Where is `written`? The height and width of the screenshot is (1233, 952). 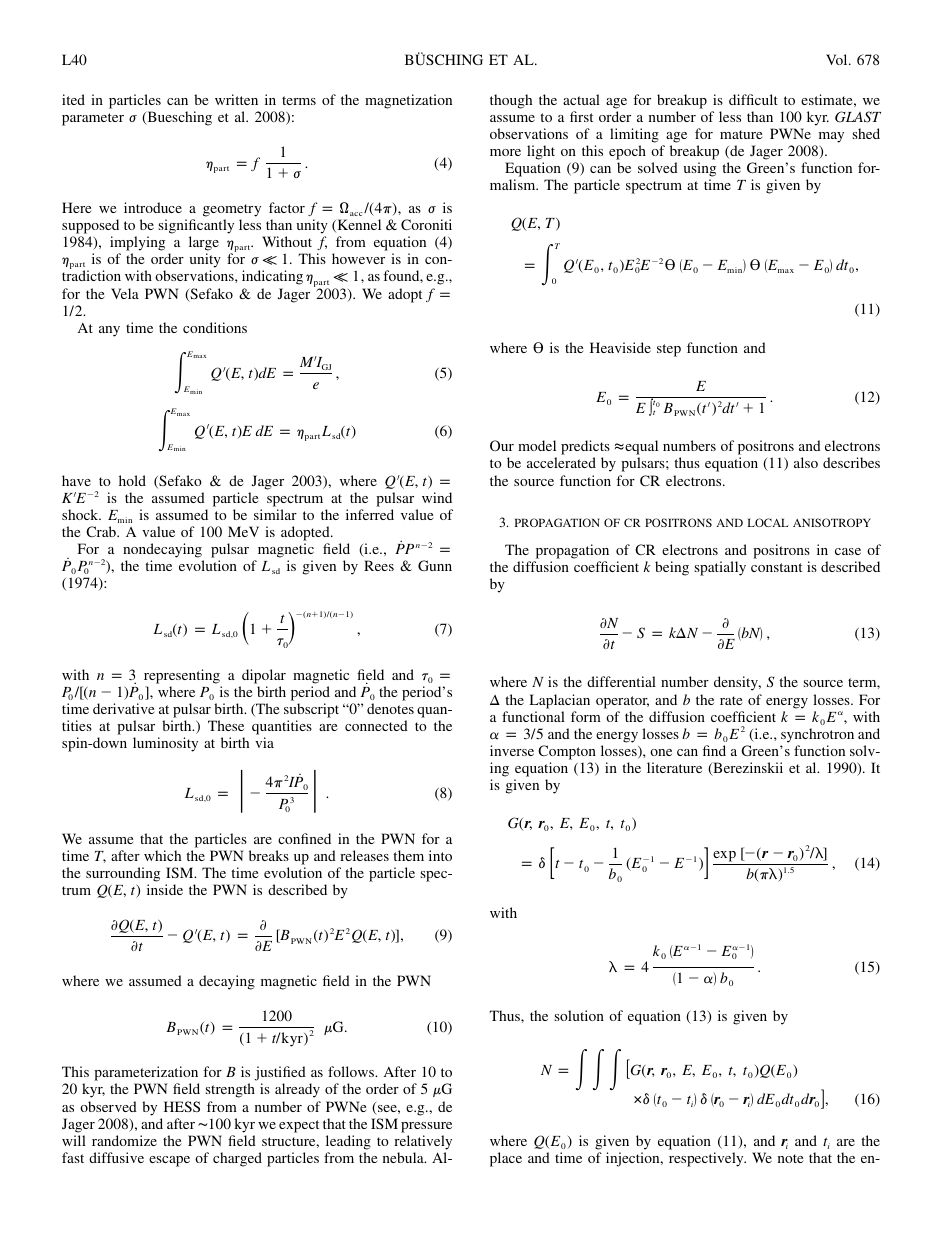 written is located at coordinates (236, 99).
